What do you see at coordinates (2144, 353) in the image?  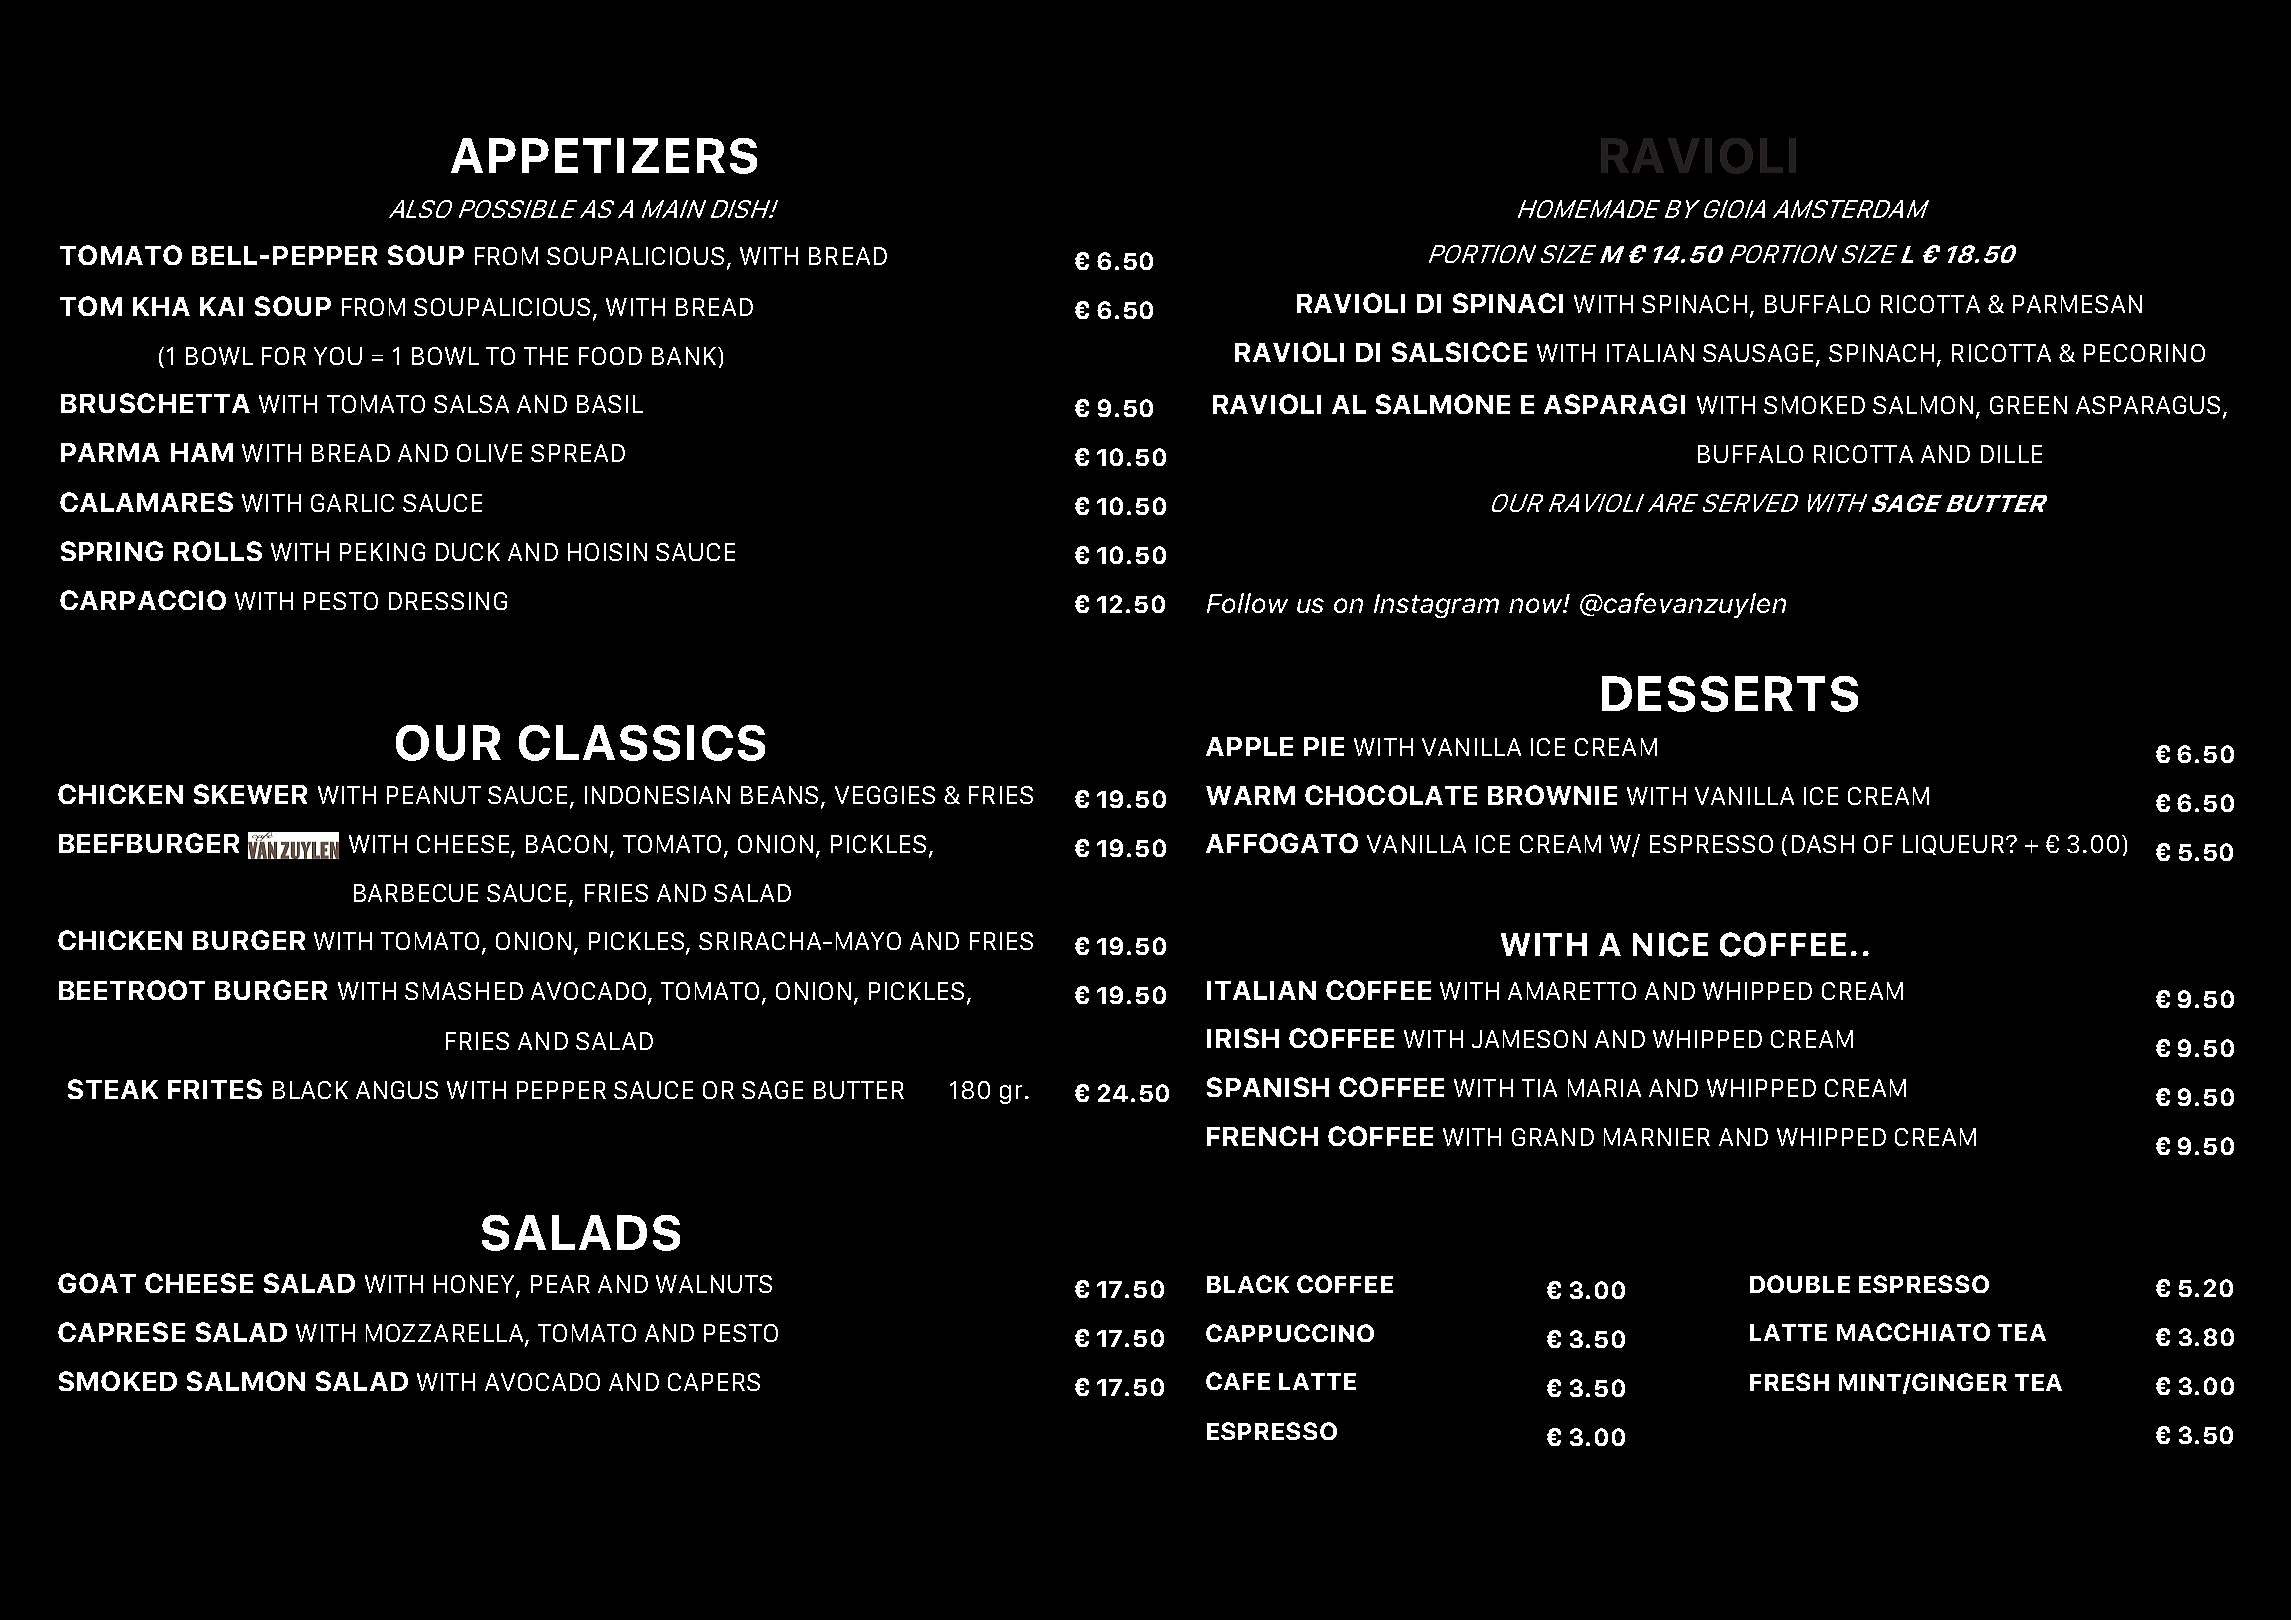 I see `PECORINO` at bounding box center [2144, 353].
